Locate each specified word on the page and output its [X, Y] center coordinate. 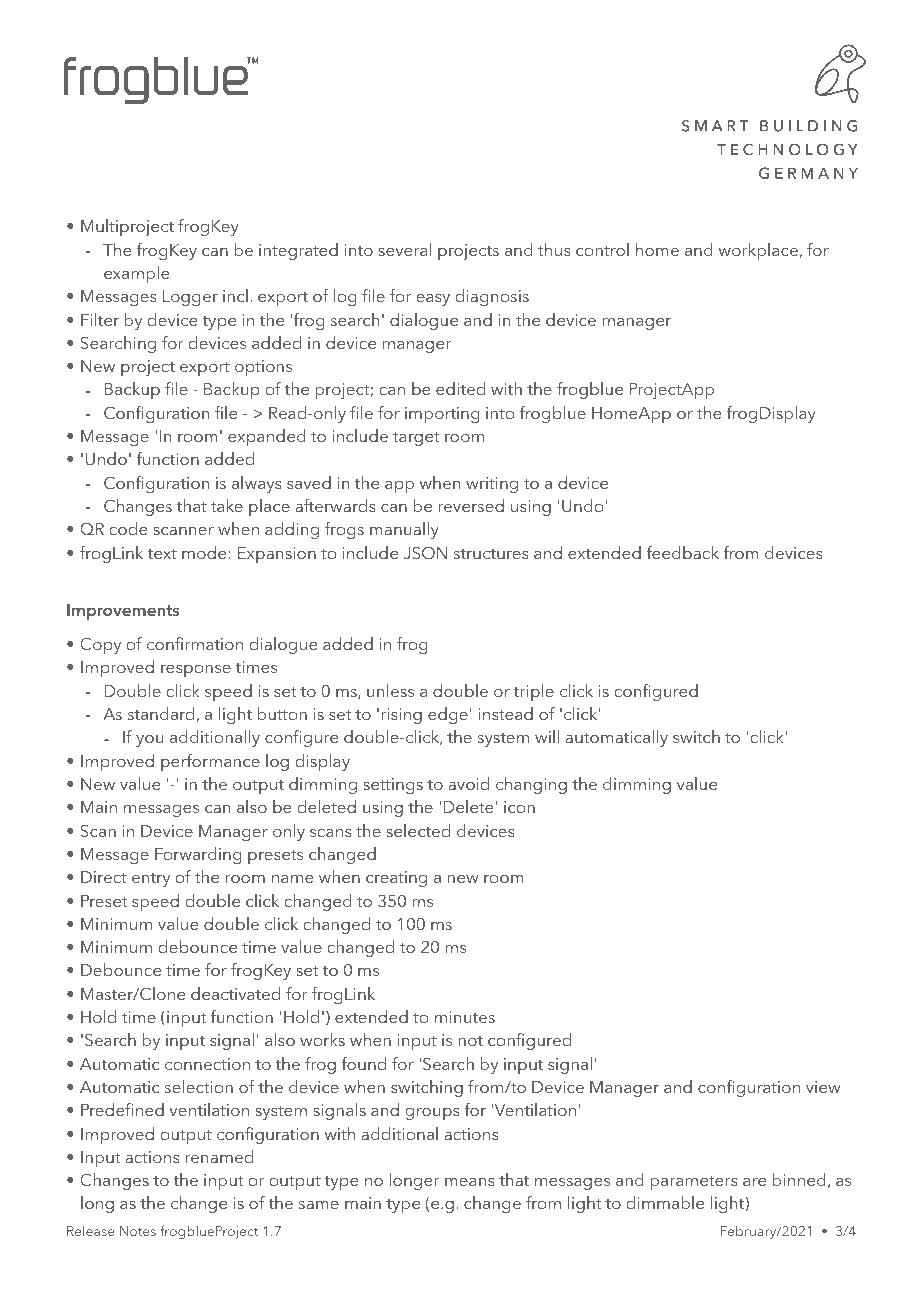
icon [519, 807]
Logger [190, 298]
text [162, 553]
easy [433, 300]
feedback [682, 552]
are [754, 1182]
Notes [138, 1231]
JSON [425, 553]
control [602, 249]
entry [151, 880]
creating [396, 879]
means [470, 1182]
